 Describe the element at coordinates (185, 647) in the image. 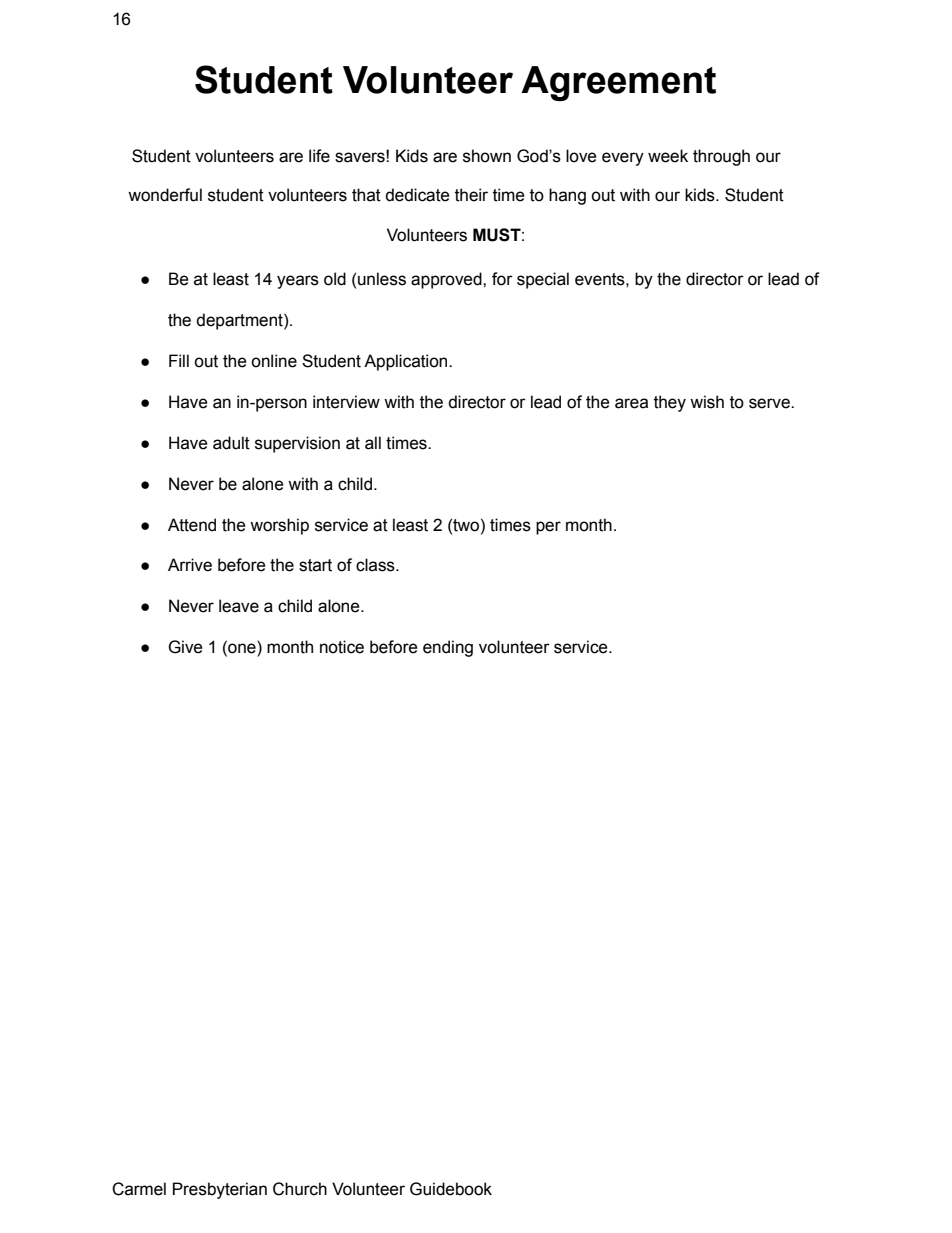

I see `Give` at that location.
